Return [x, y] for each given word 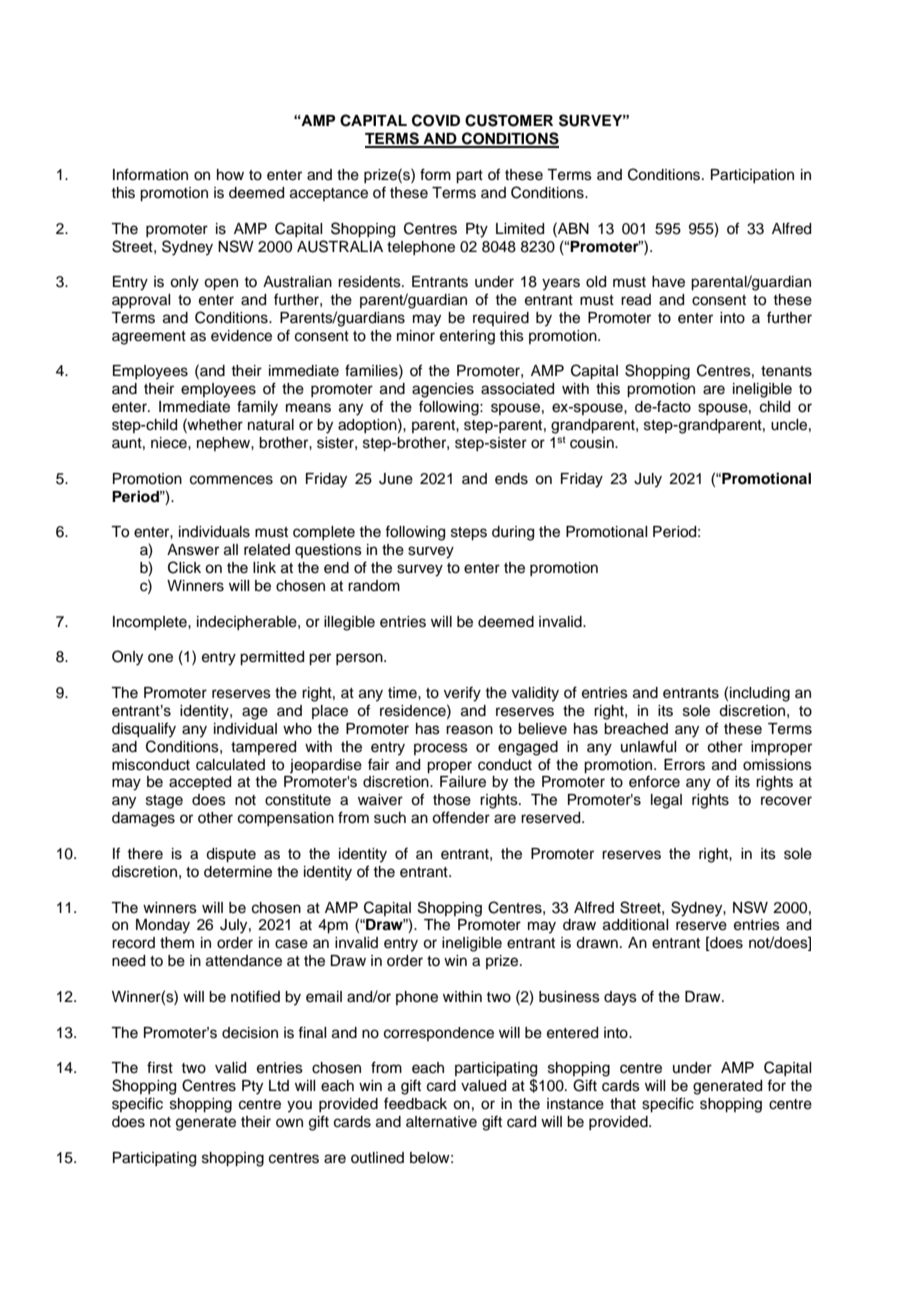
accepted [200, 783]
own [289, 1122]
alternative [441, 1122]
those [452, 800]
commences [231, 480]
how [230, 175]
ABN [572, 228]
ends [511, 479]
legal [666, 801]
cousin [593, 443]
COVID [436, 120]
